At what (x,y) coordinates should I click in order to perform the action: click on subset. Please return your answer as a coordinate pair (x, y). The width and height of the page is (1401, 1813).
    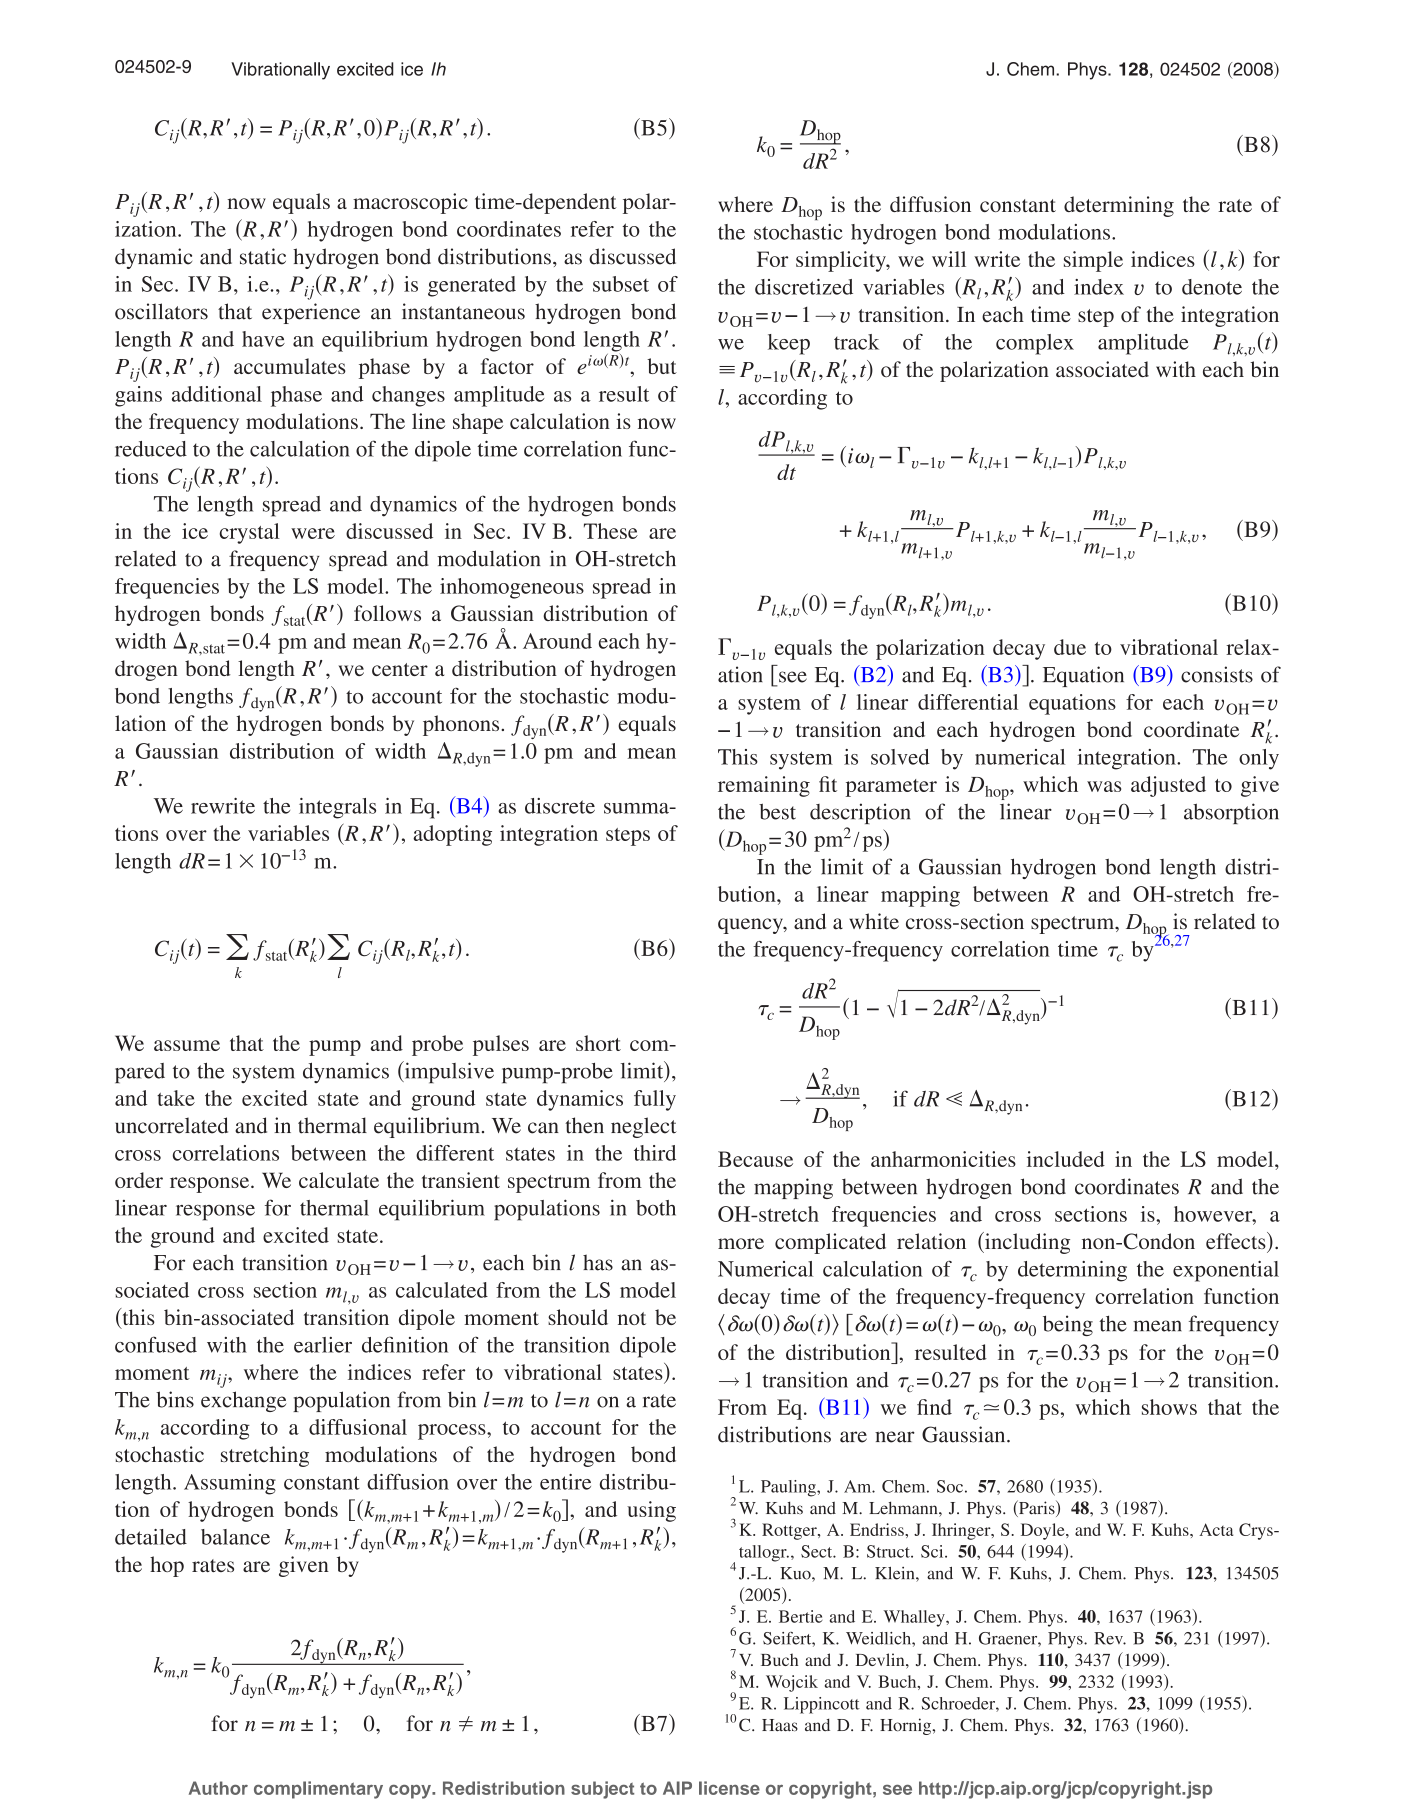
    Looking at the image, I should click on (621, 284).
